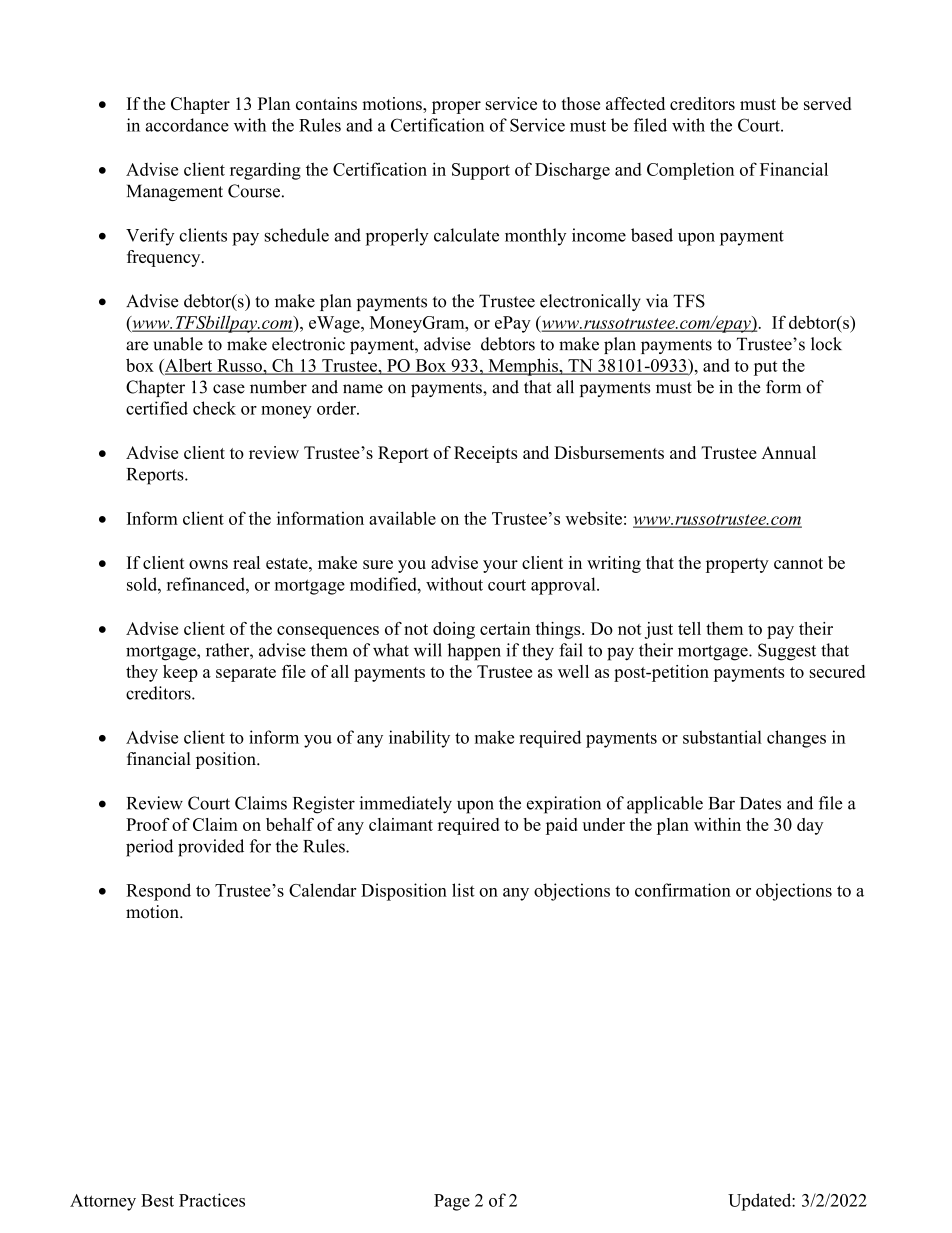 The width and height of the screenshot is (952, 1233). I want to click on Completion, so click(690, 171).
